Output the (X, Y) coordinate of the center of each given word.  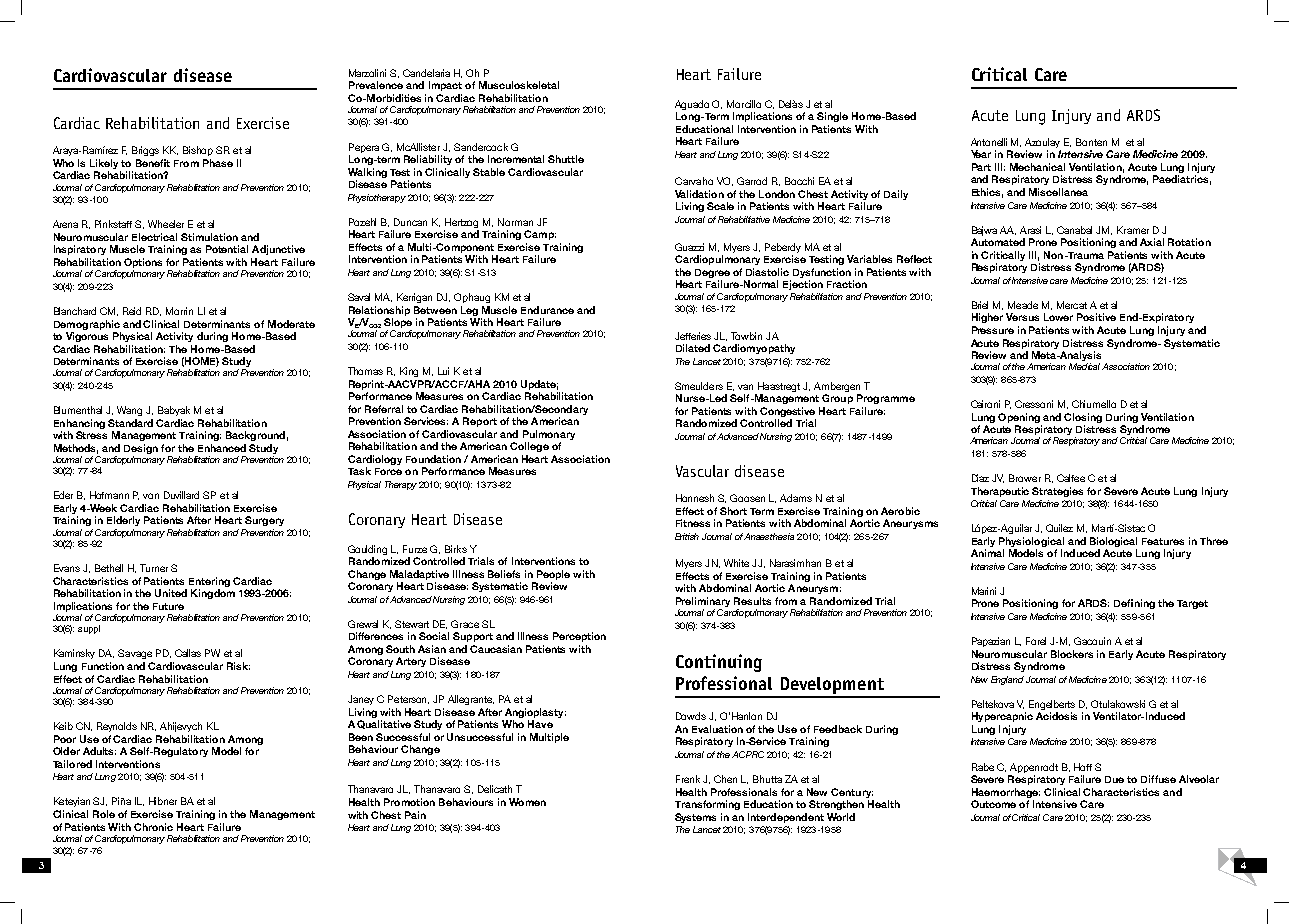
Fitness (693, 523)
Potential (227, 249)
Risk (238, 666)
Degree (712, 273)
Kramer (1133, 230)
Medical (1086, 366)
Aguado (692, 105)
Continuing (719, 663)
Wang (129, 411)
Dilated (693, 348)
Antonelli (989, 142)
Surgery (264, 521)
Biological (1113, 542)
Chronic (153, 827)
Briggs (145, 151)
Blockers (1072, 654)
